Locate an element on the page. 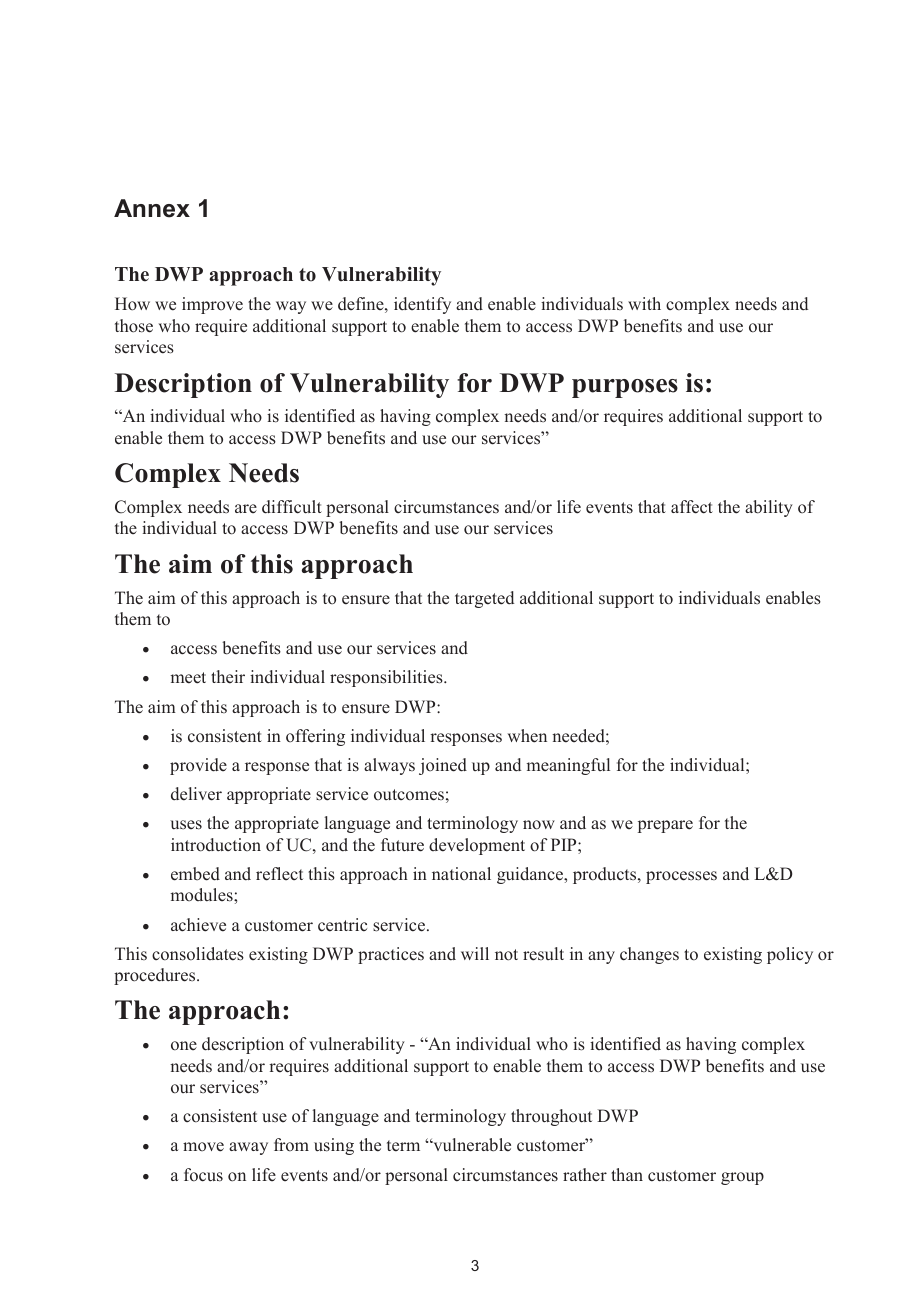 The image size is (924, 1308). targeted is located at coordinates (484, 599).
